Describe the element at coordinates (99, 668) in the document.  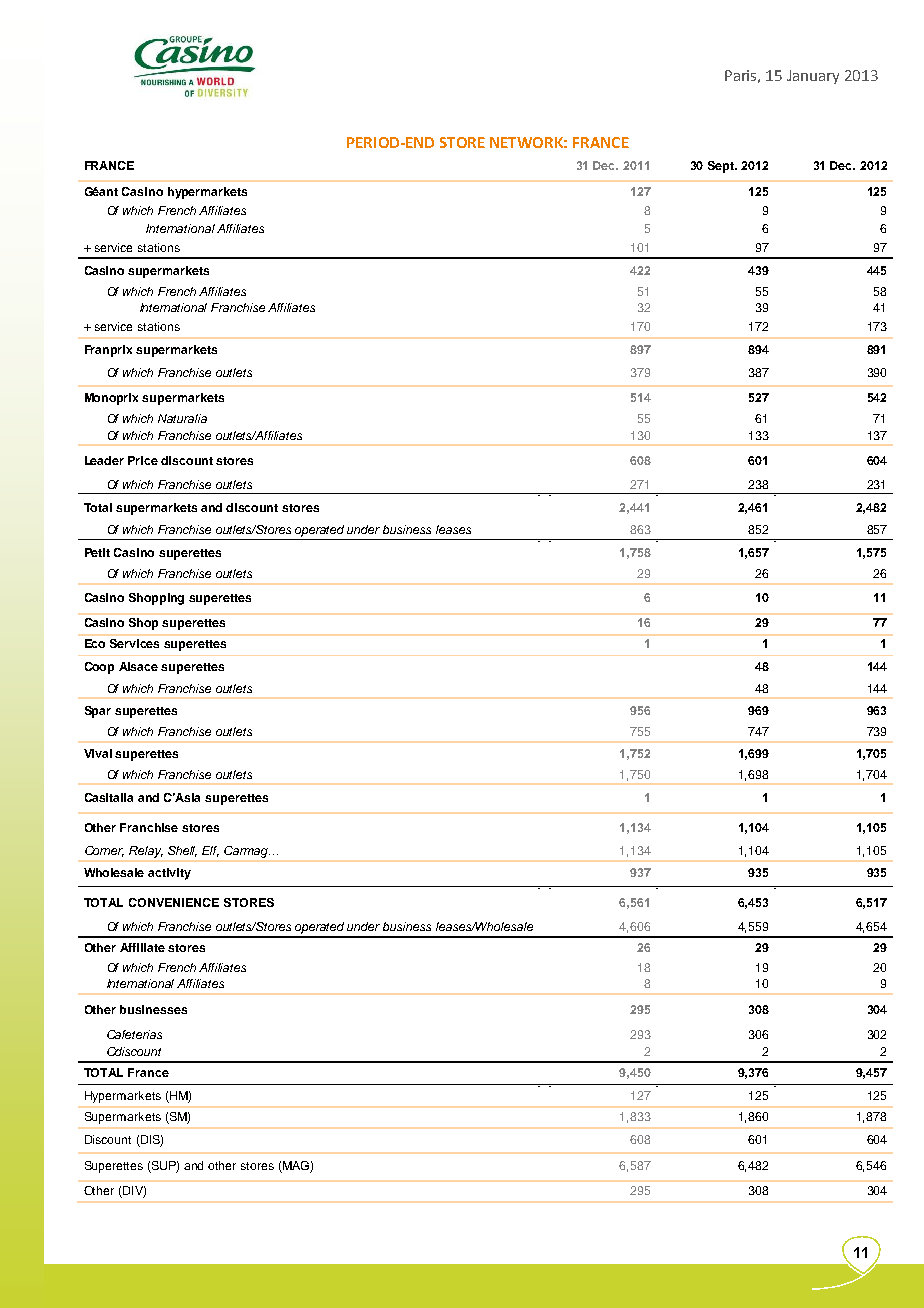
I see `Coop` at that location.
